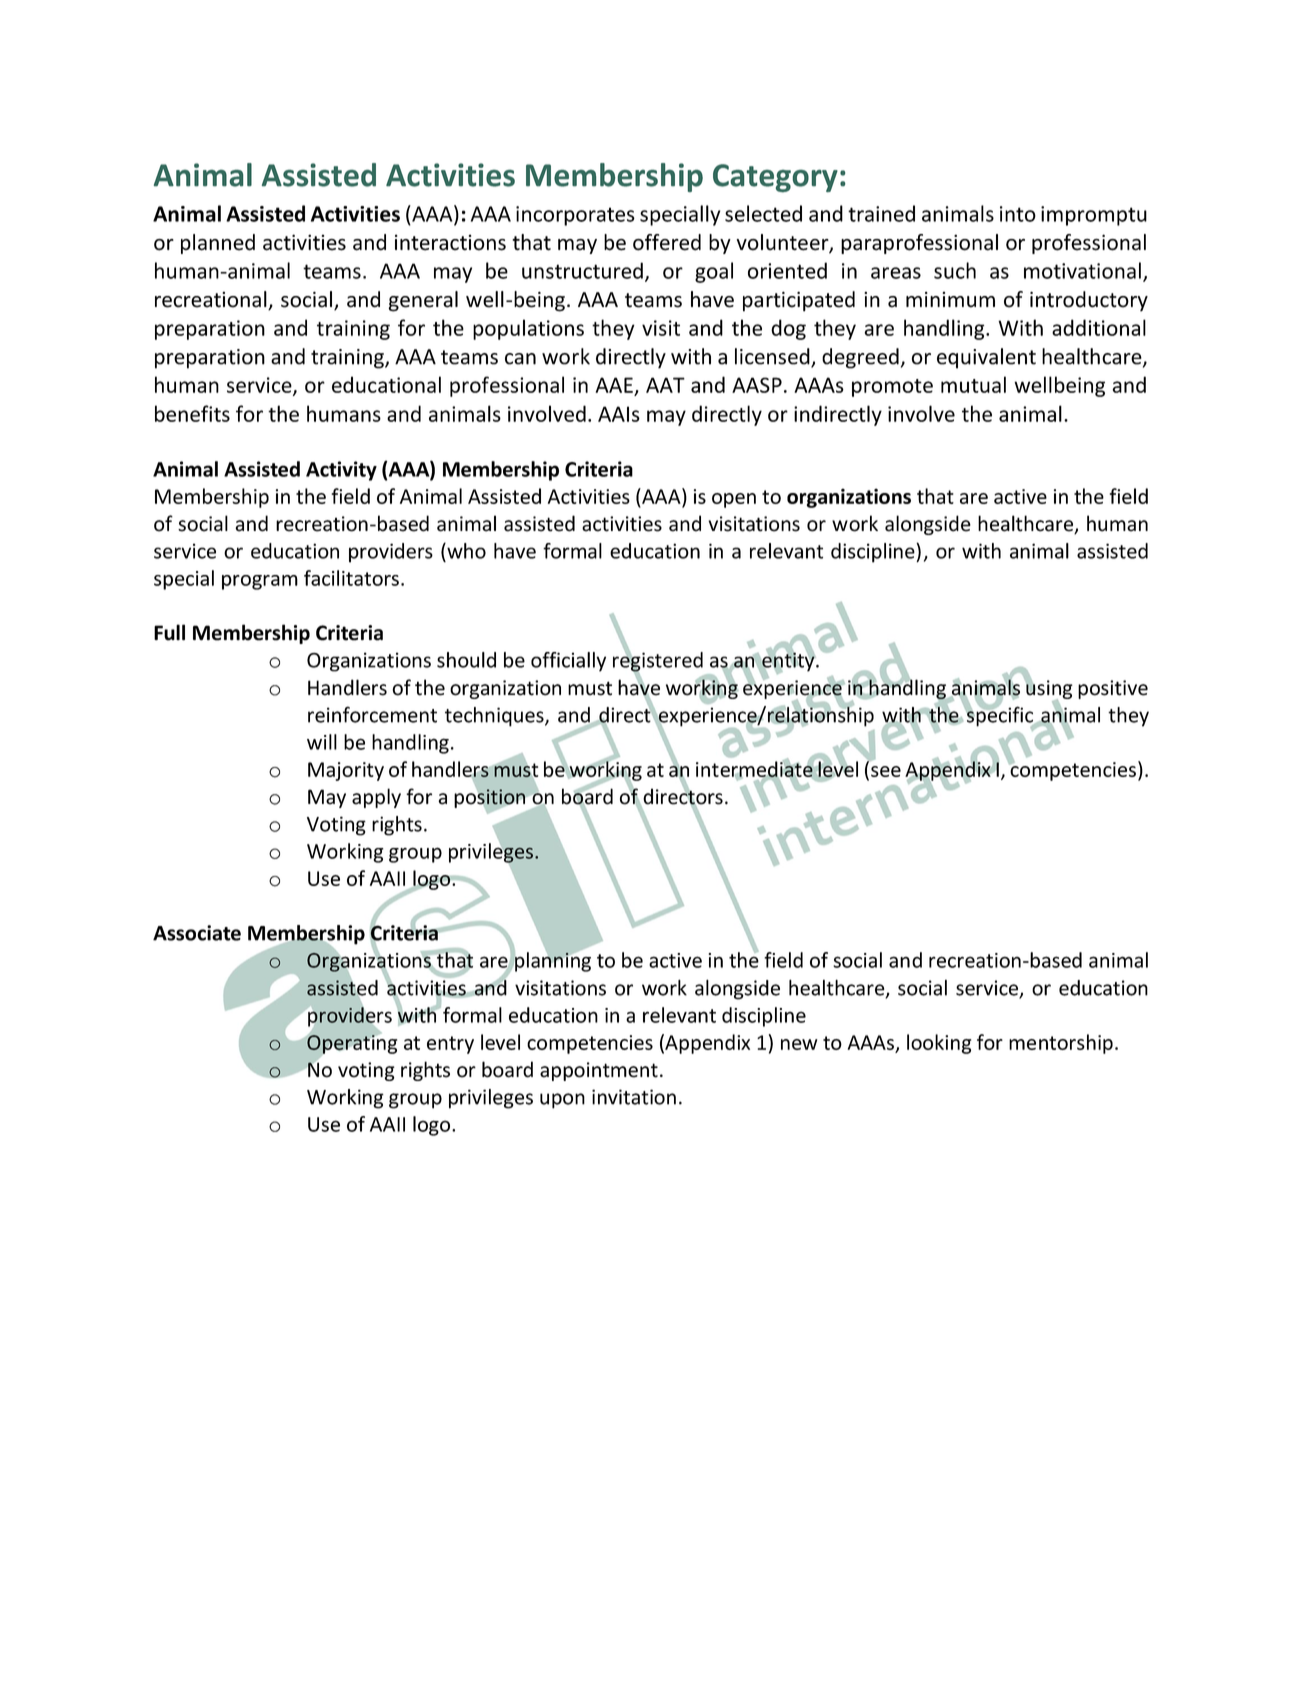 This screenshot has width=1302, height=1686. Describe the element at coordinates (169, 632) in the screenshot. I see `Full` at that location.
